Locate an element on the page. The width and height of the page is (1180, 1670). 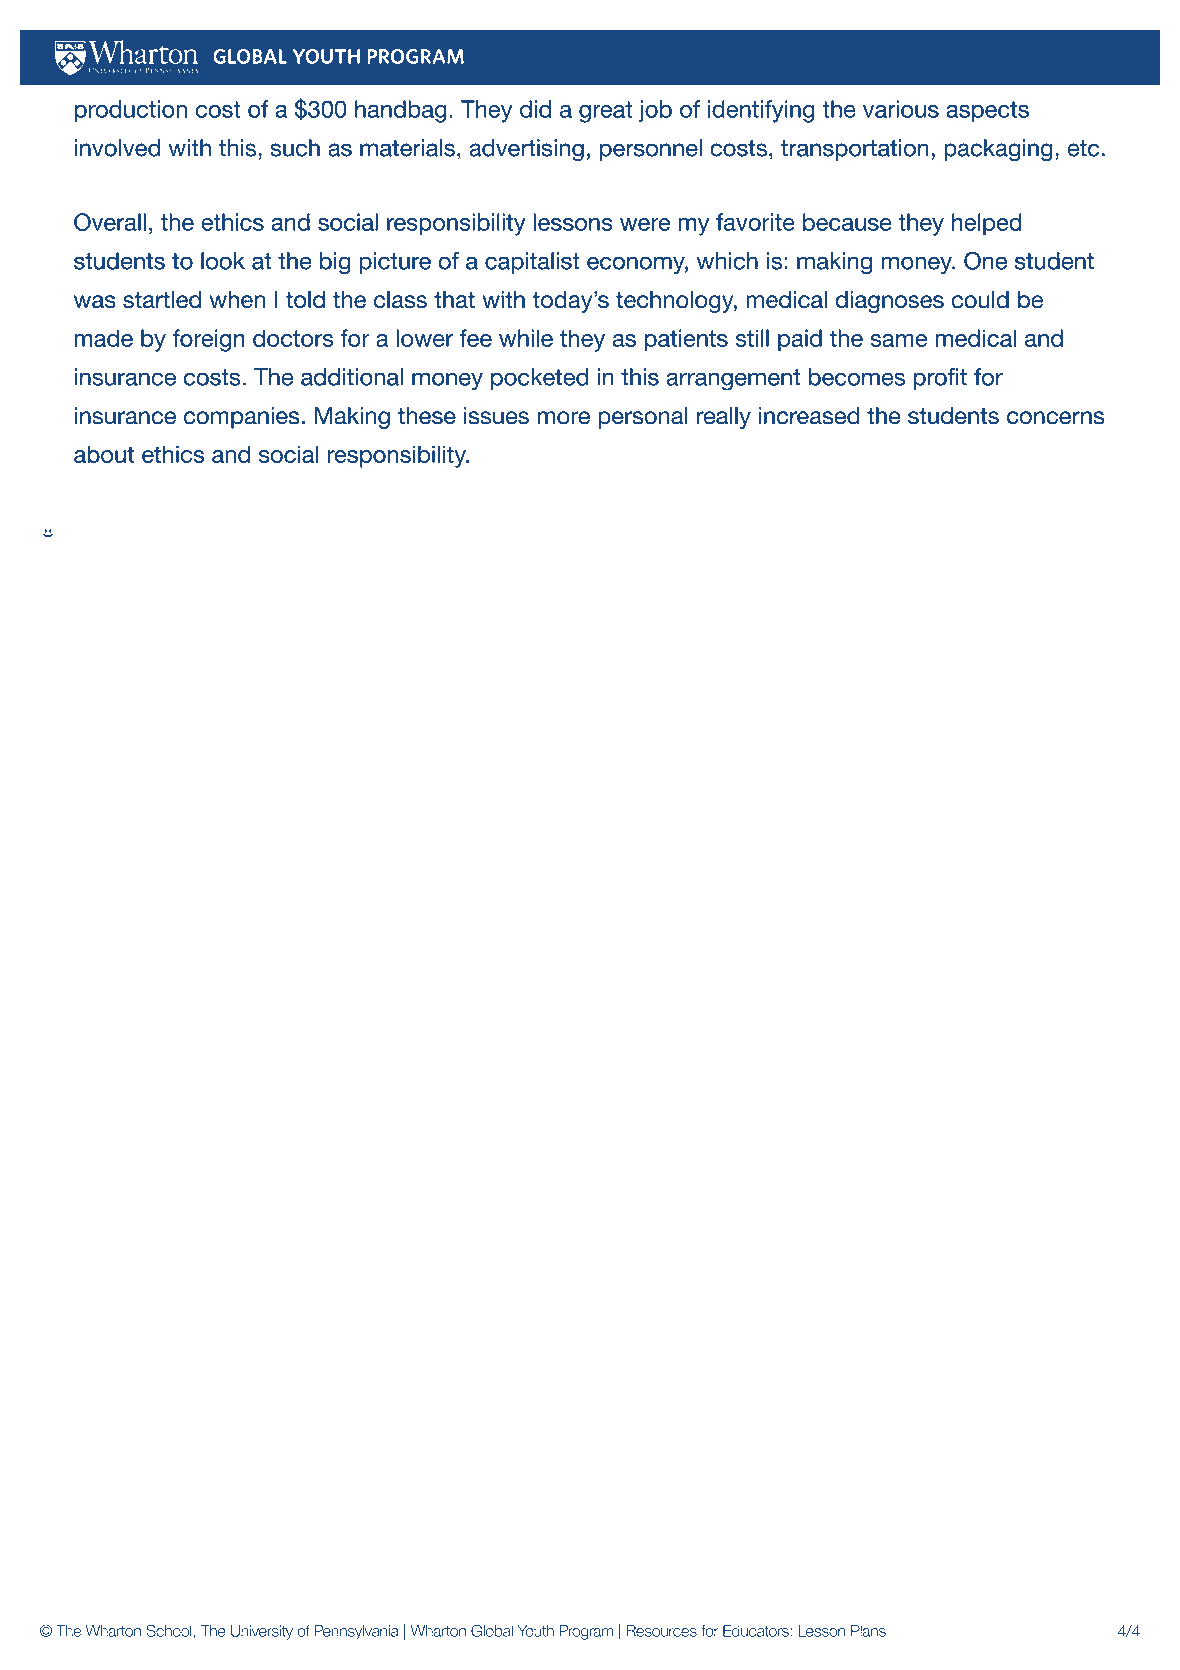
Plans is located at coordinates (868, 1631).
